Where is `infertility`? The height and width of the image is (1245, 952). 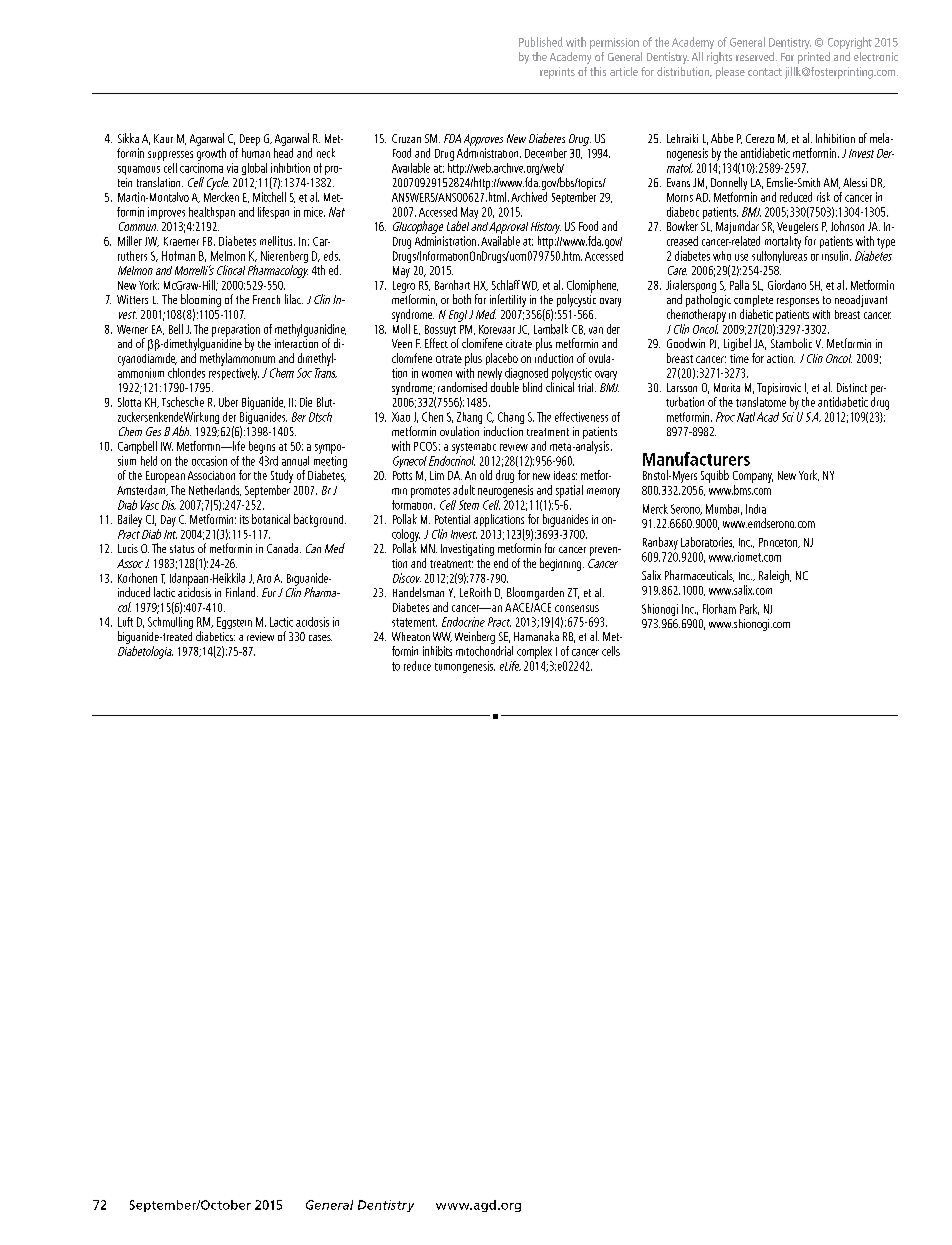 infertility is located at coordinates (508, 302).
